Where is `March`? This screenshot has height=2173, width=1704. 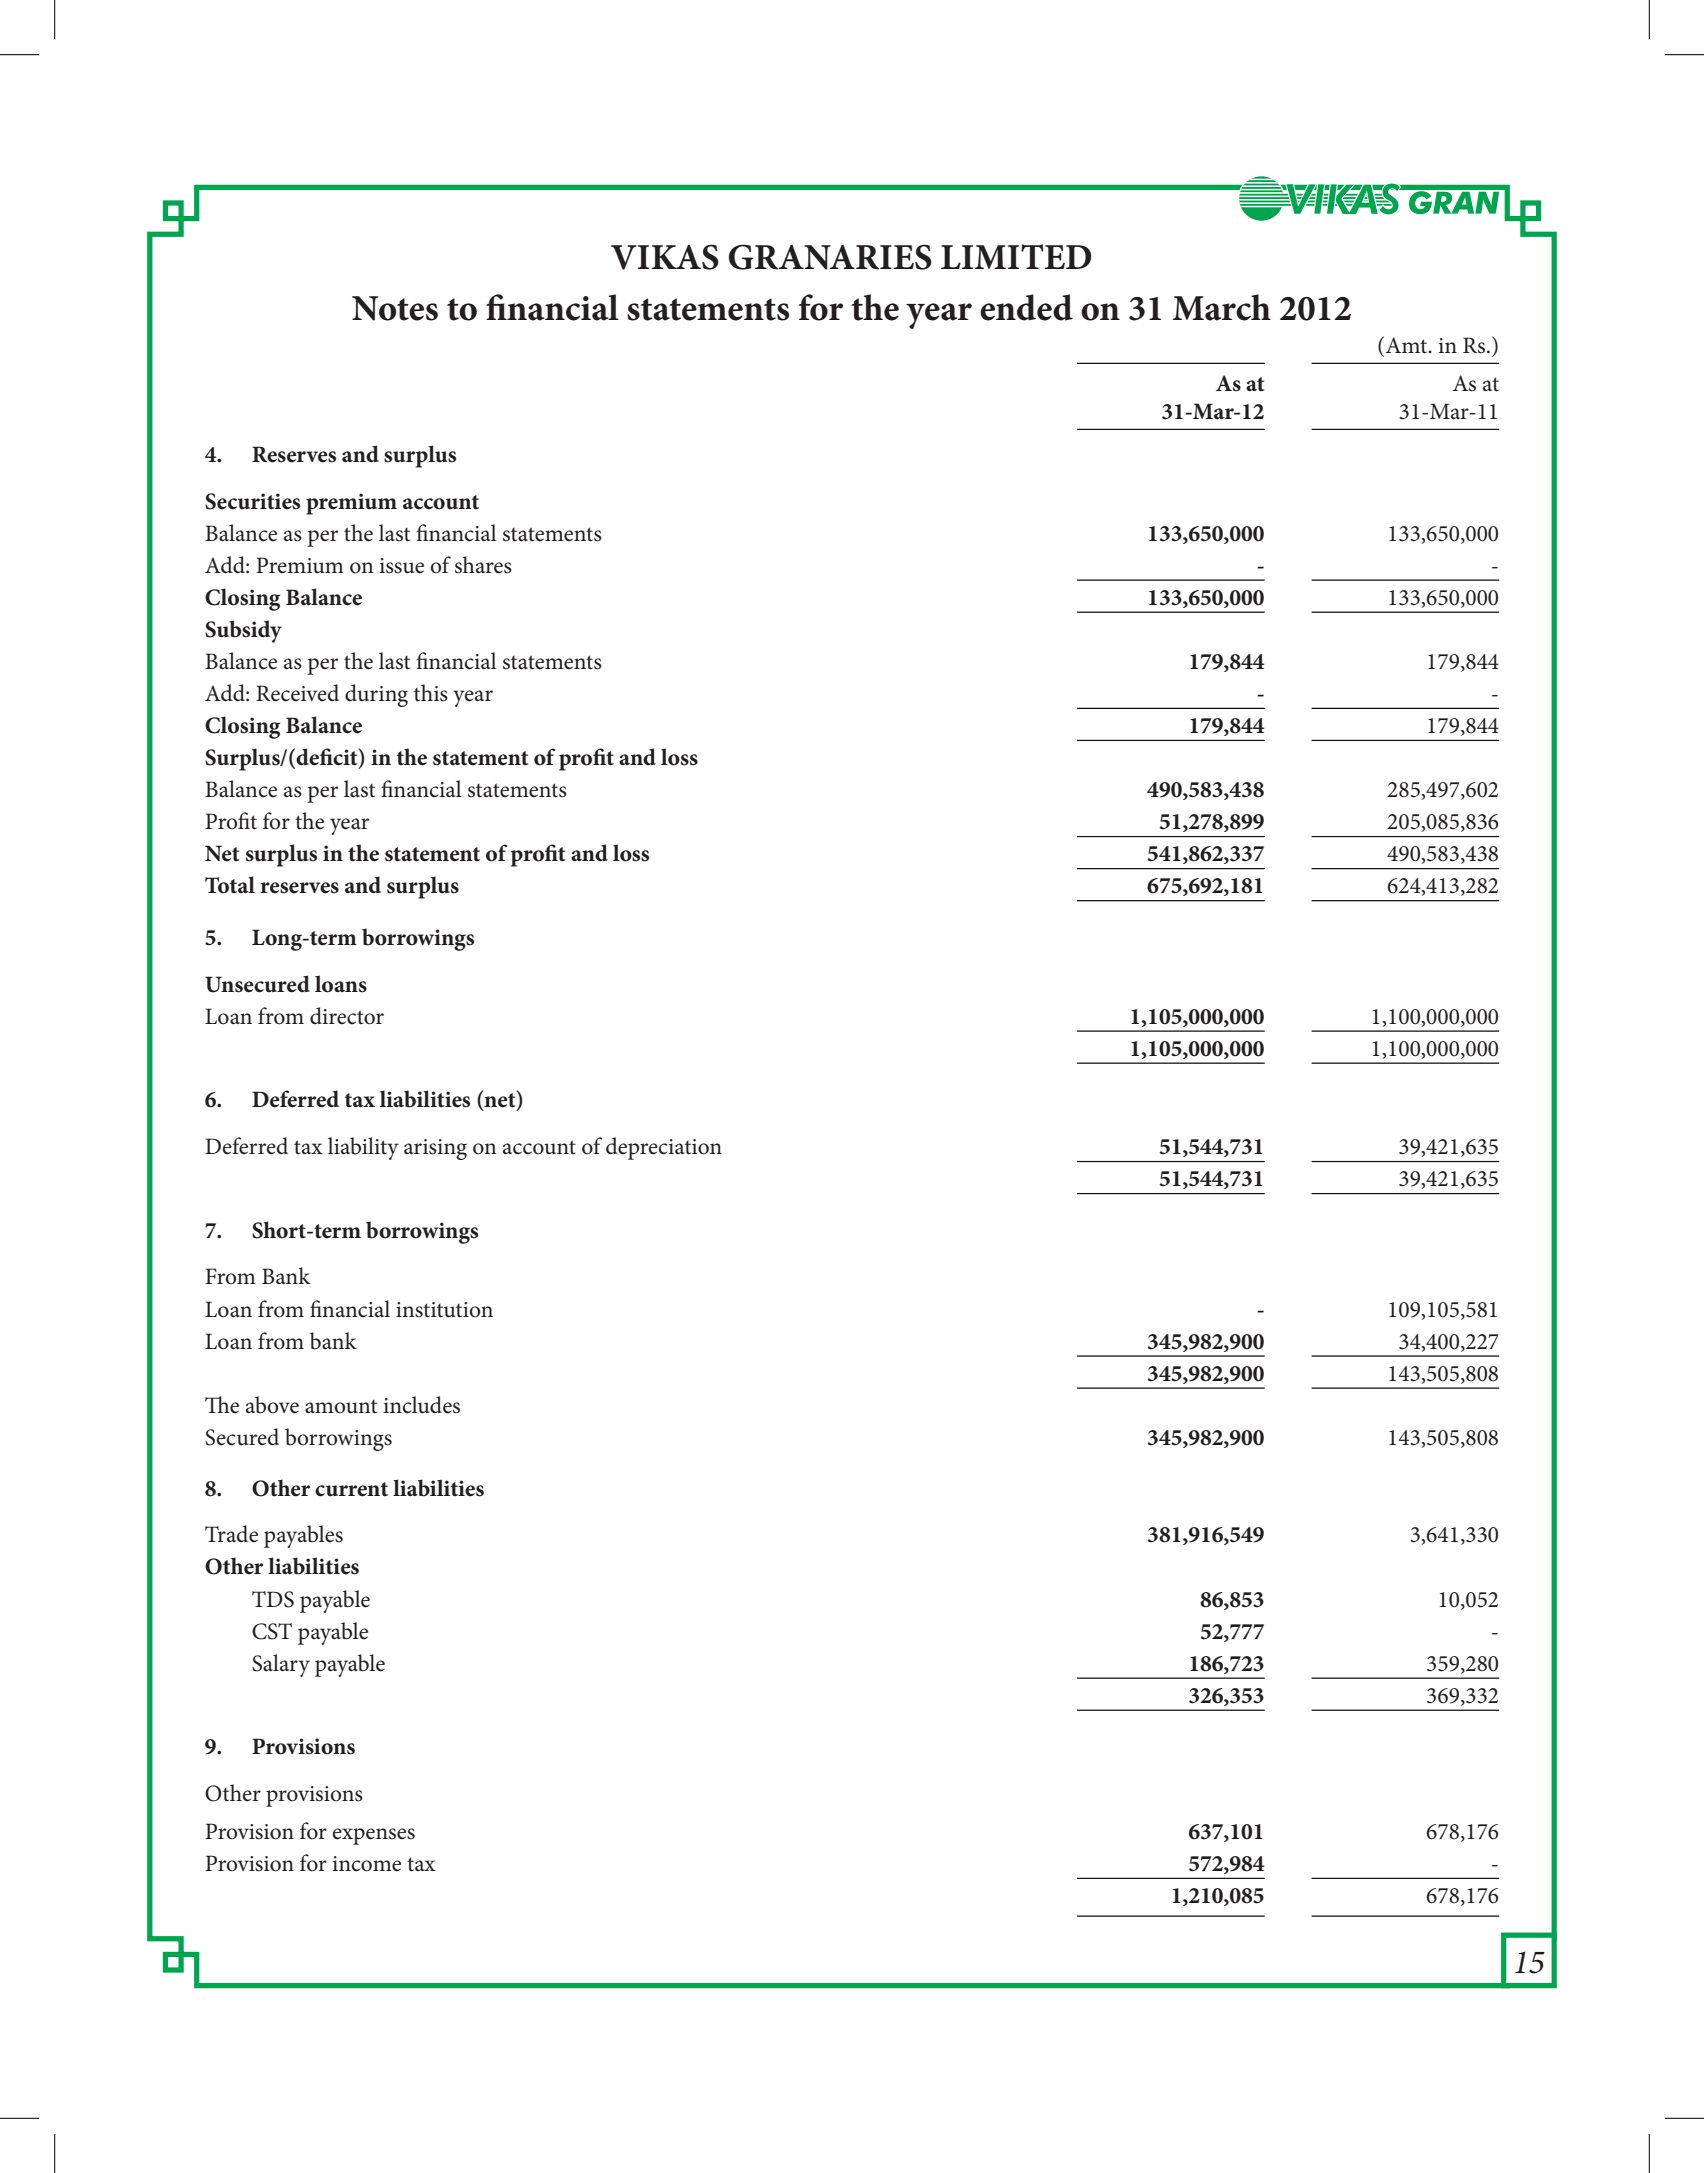 March is located at coordinates (1222, 307).
